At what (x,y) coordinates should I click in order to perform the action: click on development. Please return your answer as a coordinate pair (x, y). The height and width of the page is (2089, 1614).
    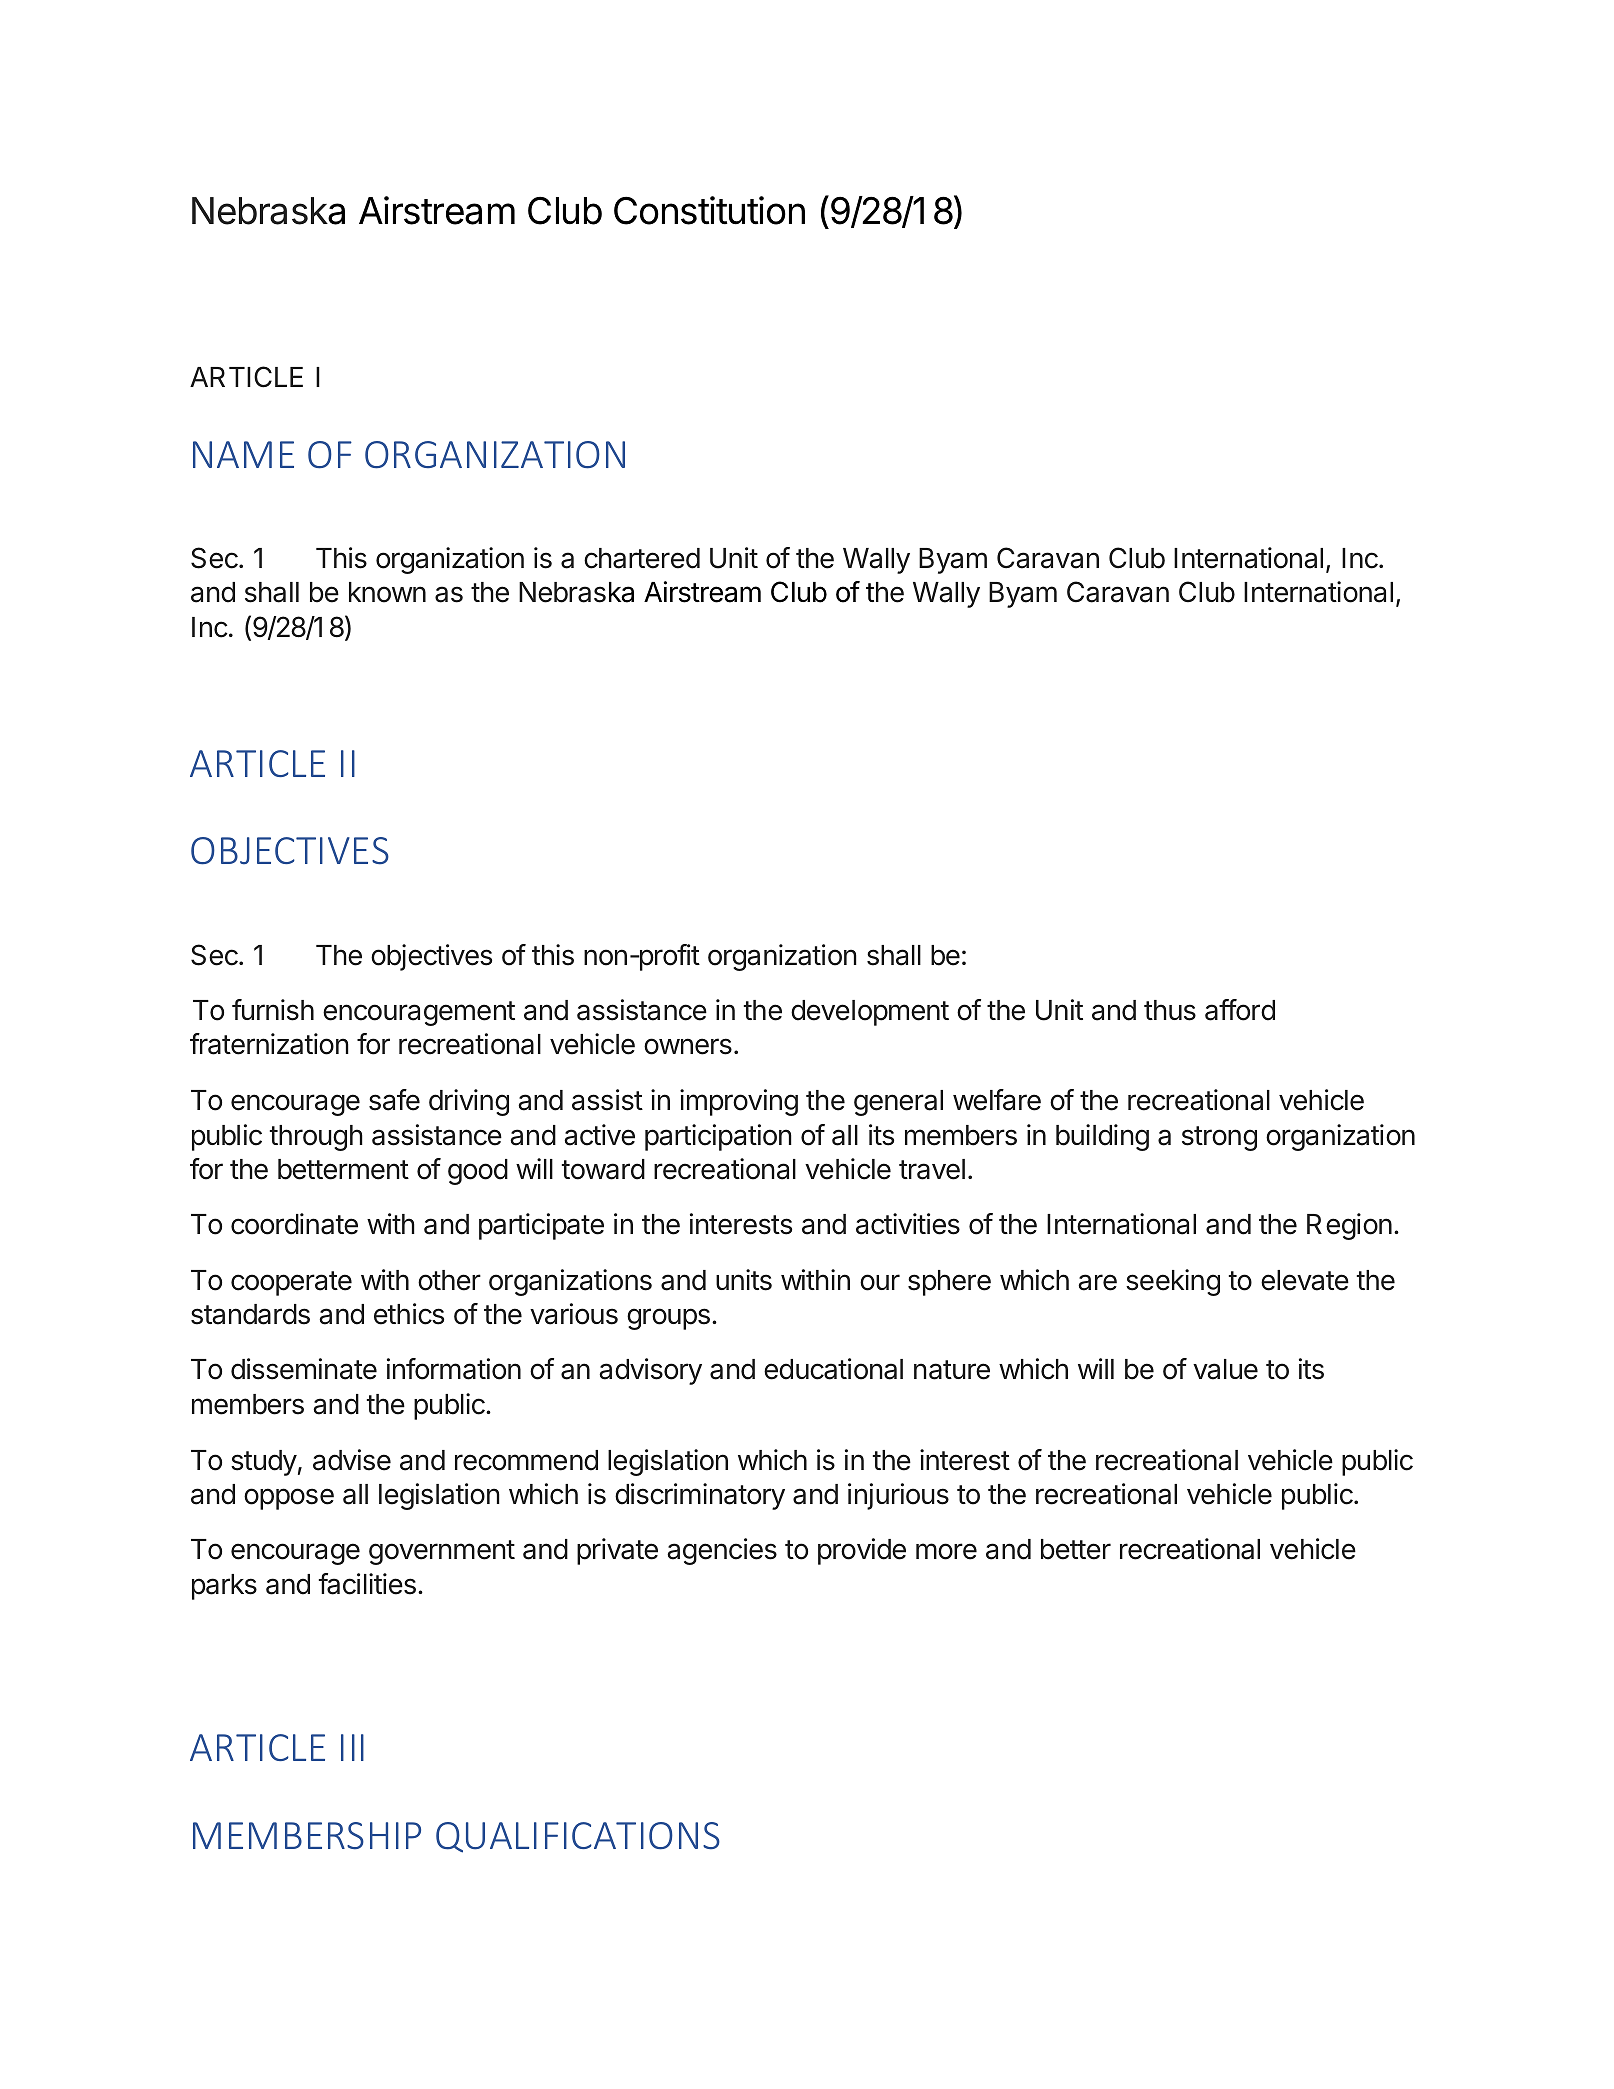
    Looking at the image, I should click on (870, 1013).
